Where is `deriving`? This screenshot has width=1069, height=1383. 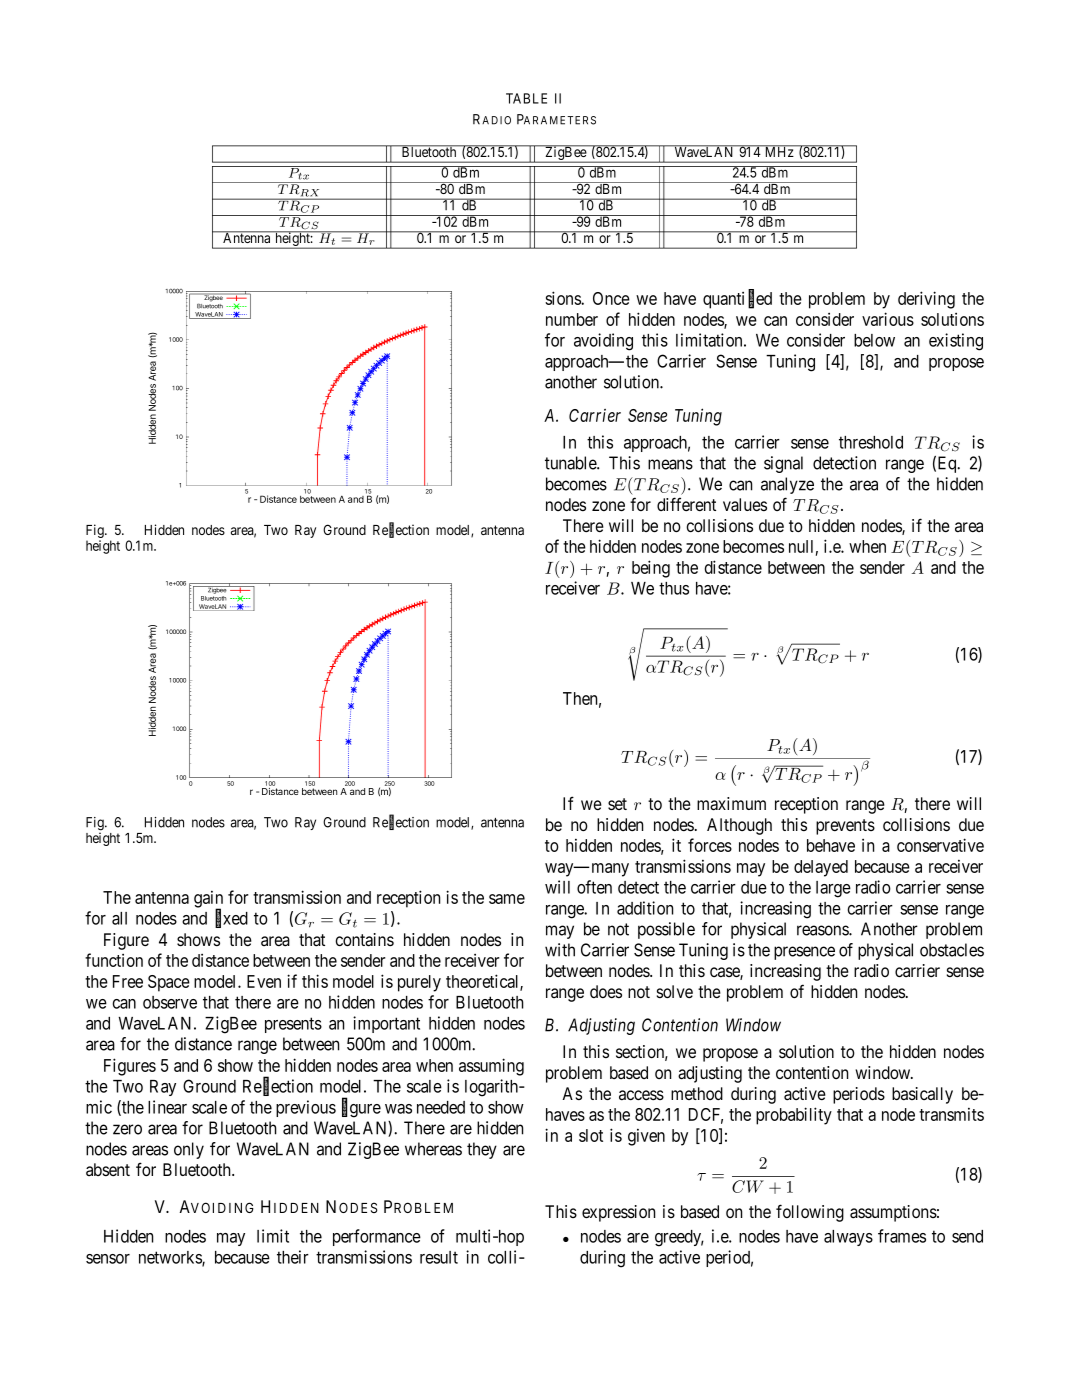
deriving is located at coordinates (926, 300).
